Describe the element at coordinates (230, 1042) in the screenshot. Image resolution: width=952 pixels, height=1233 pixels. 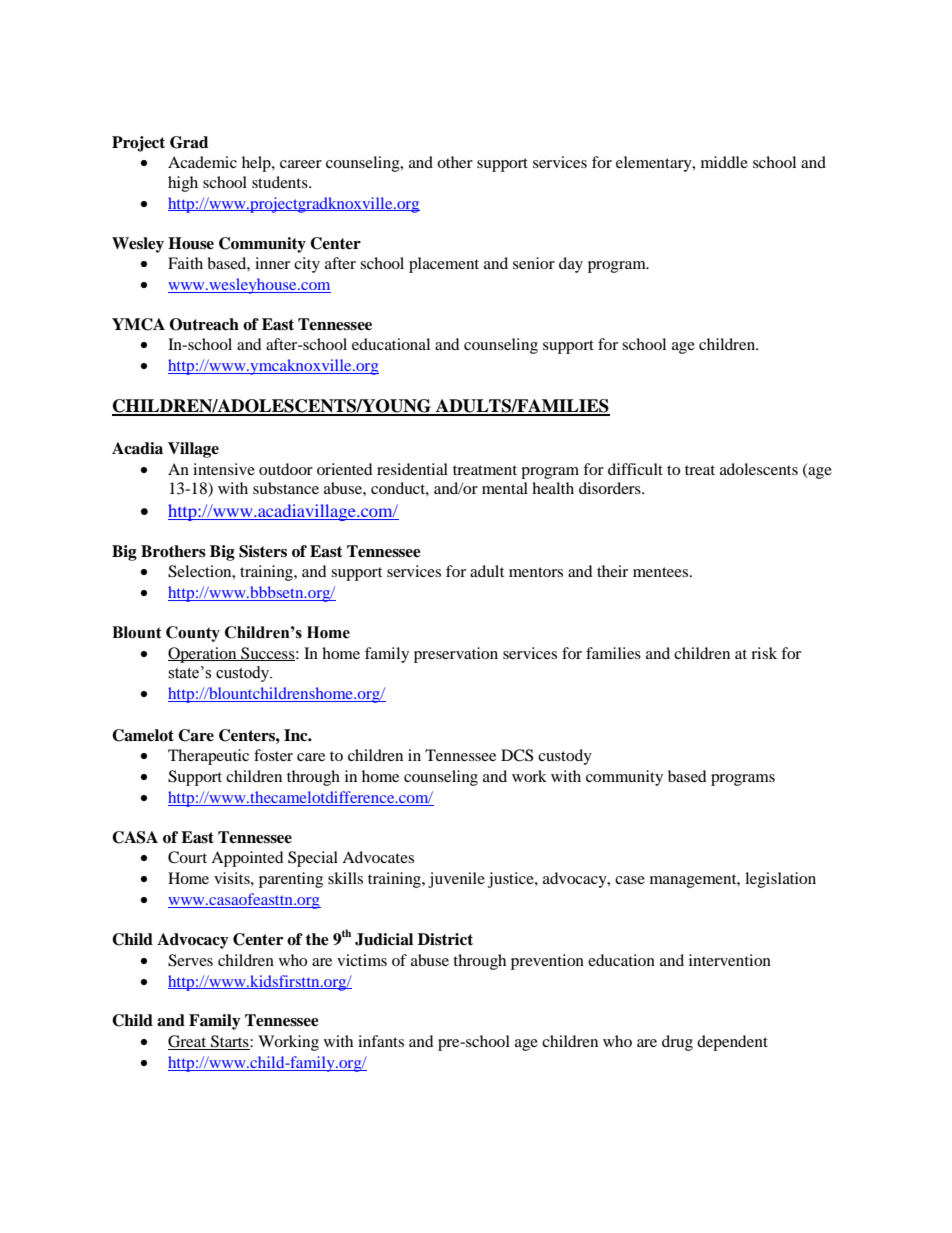
I see `Starts` at that location.
